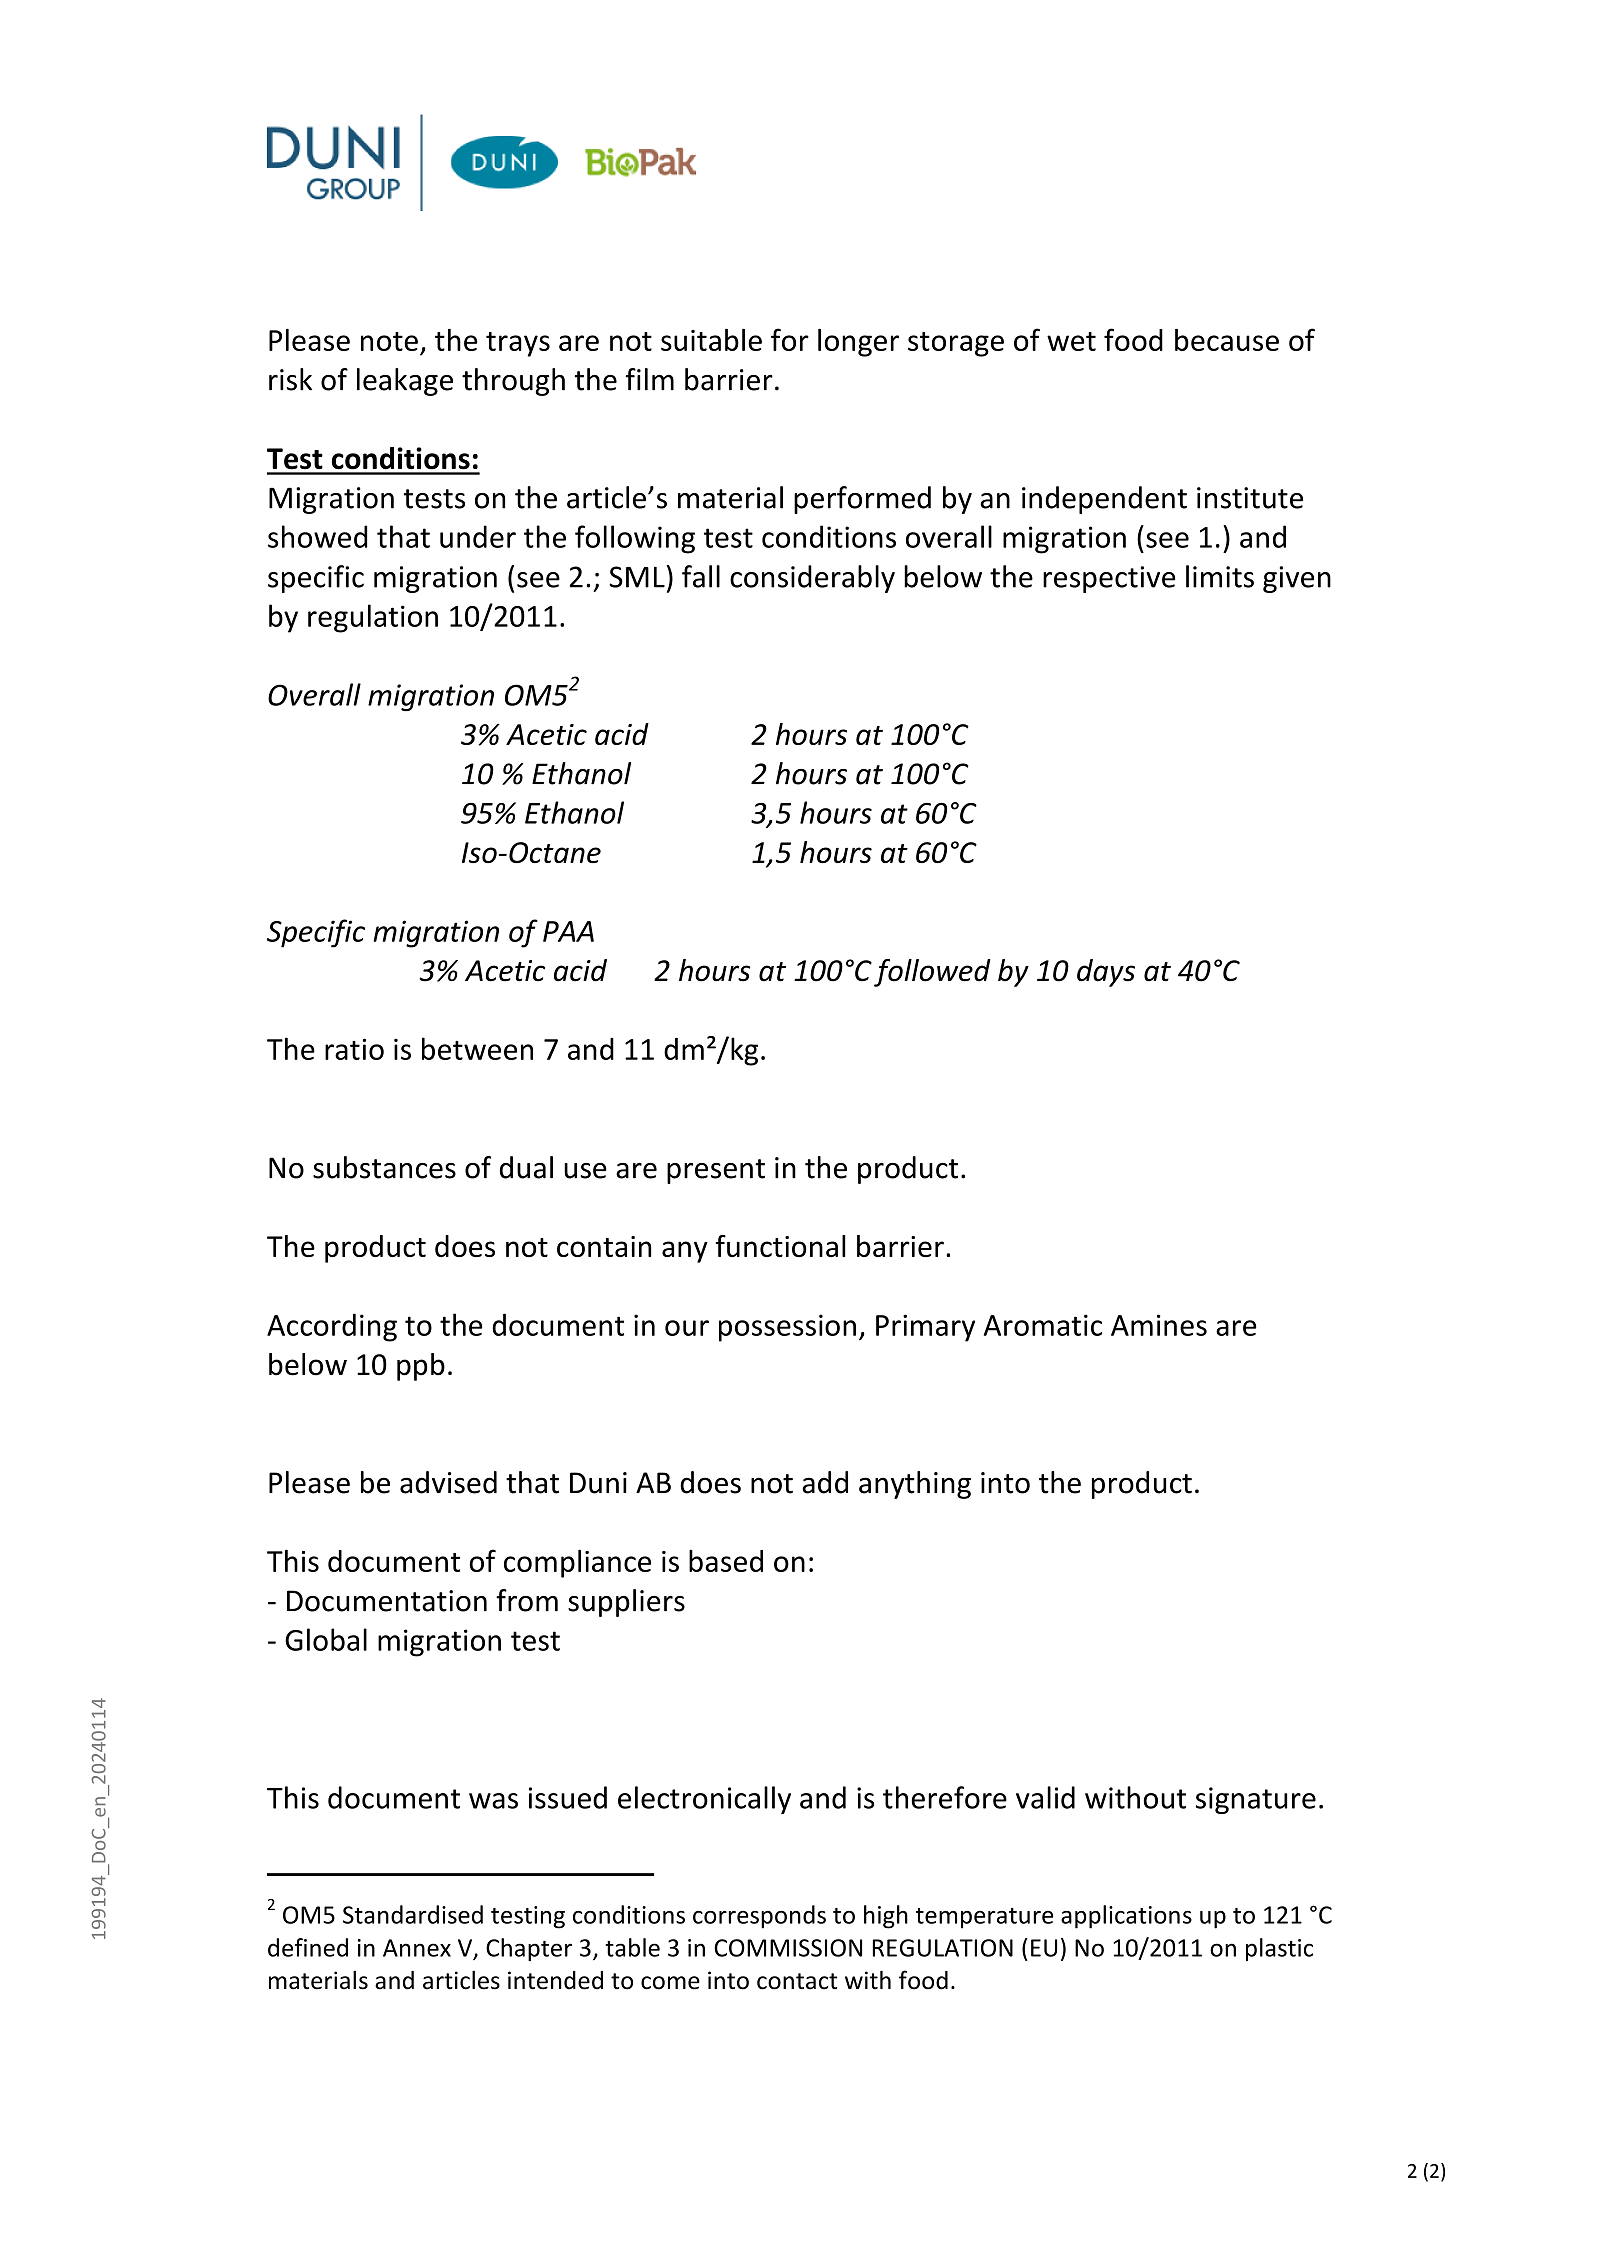  Describe the element at coordinates (1159, 1325) in the page. I see `Amines` at that location.
